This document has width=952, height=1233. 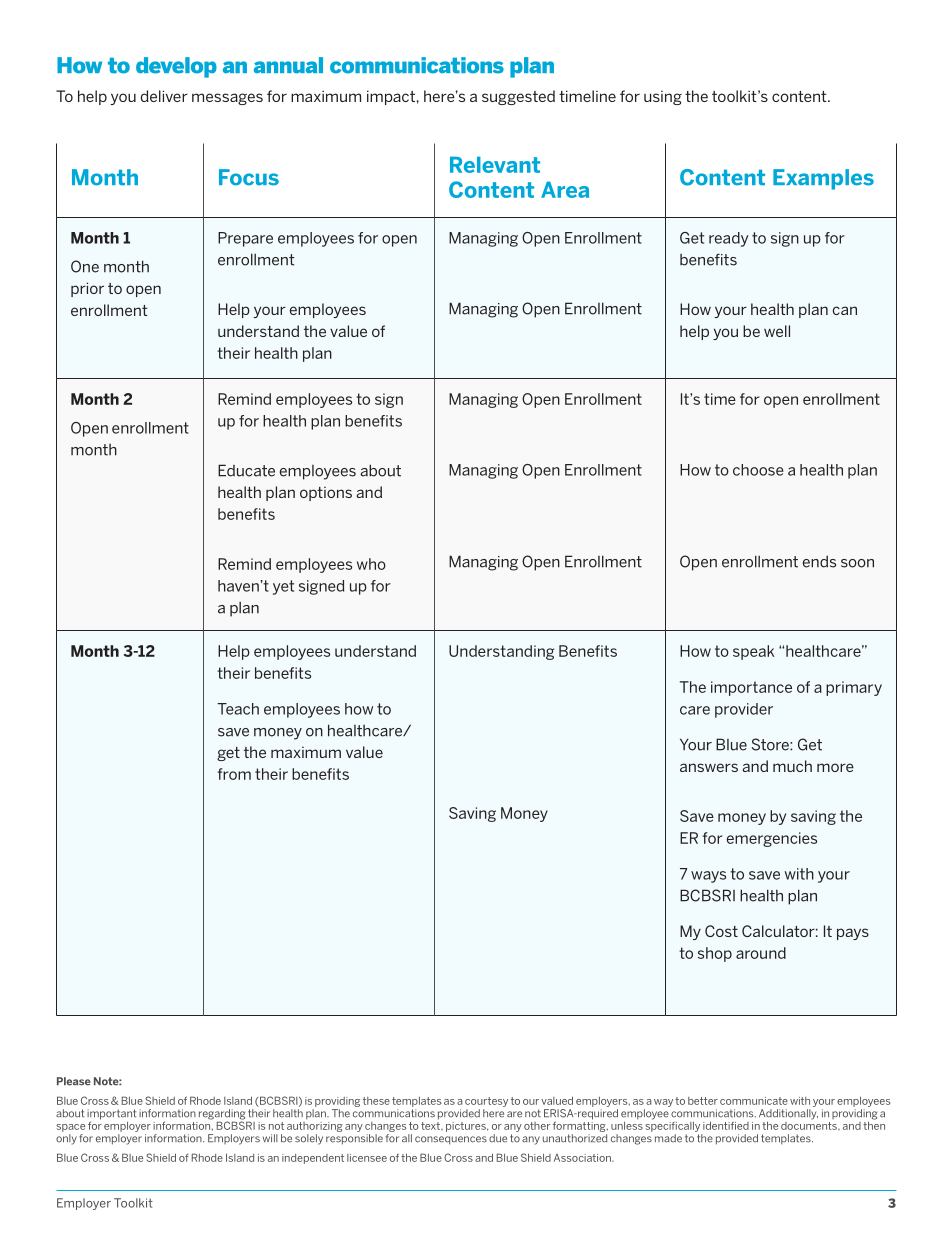 I want to click on suggested, so click(x=518, y=97).
